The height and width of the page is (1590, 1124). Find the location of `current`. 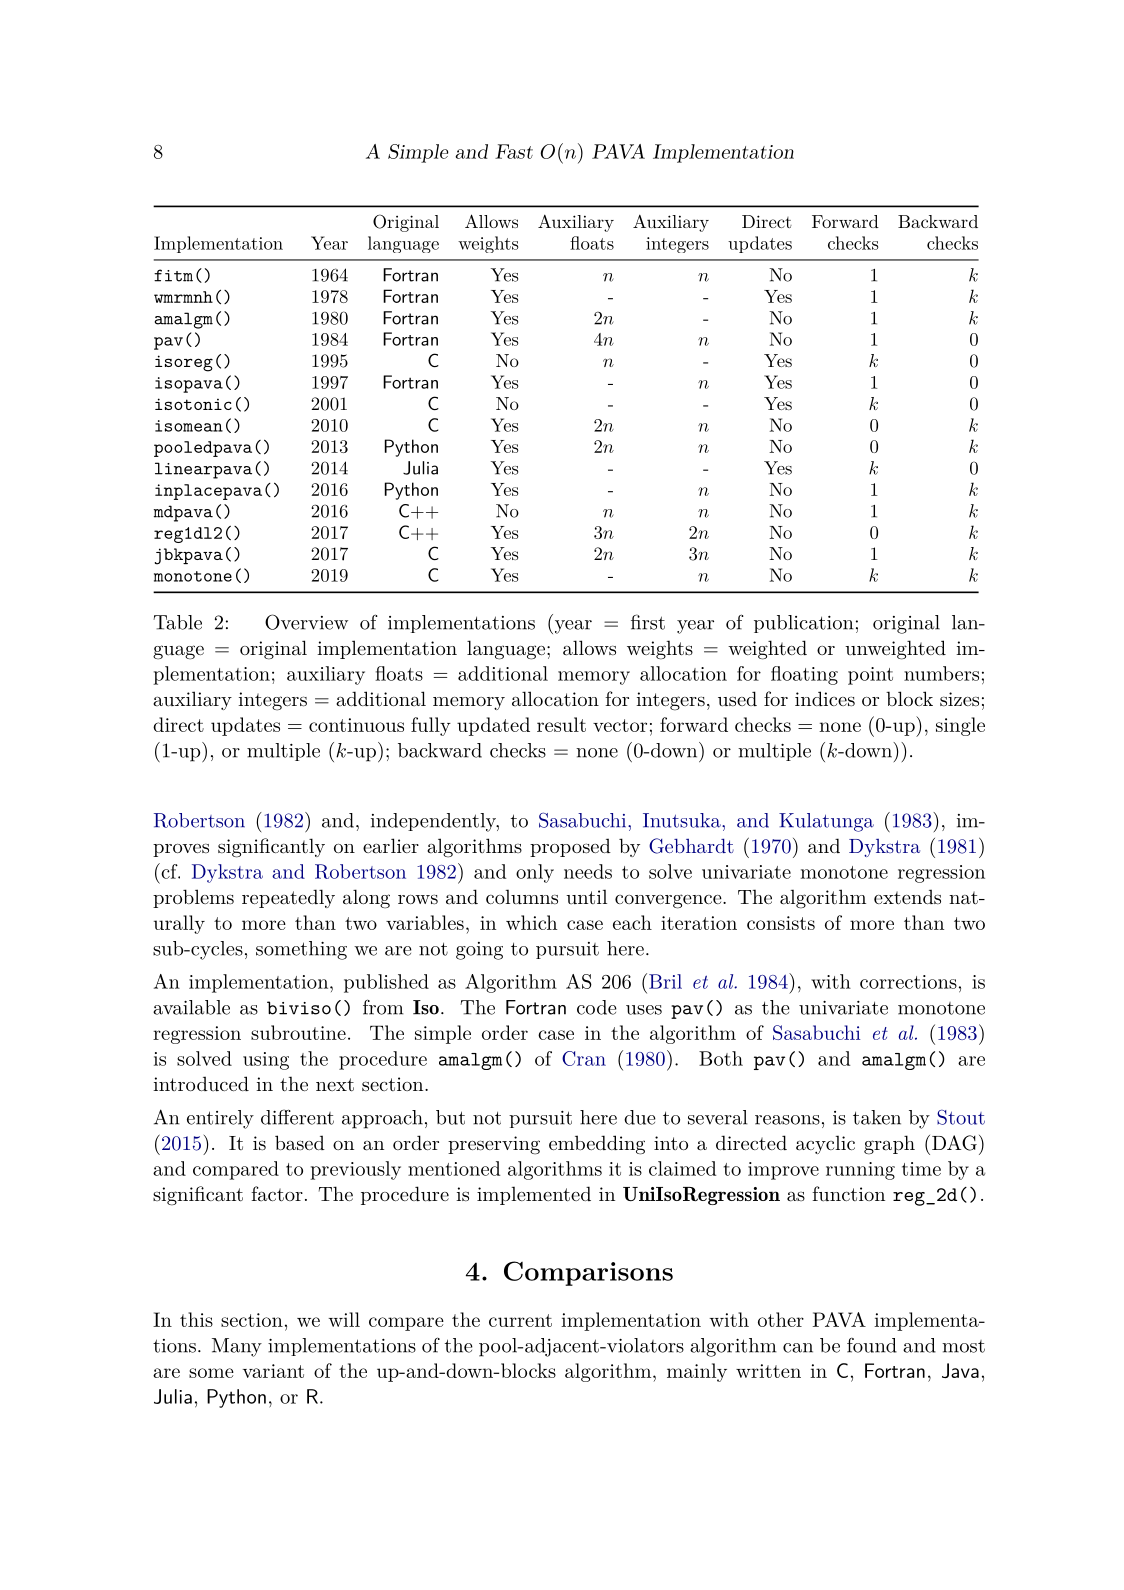

current is located at coordinates (520, 1320).
